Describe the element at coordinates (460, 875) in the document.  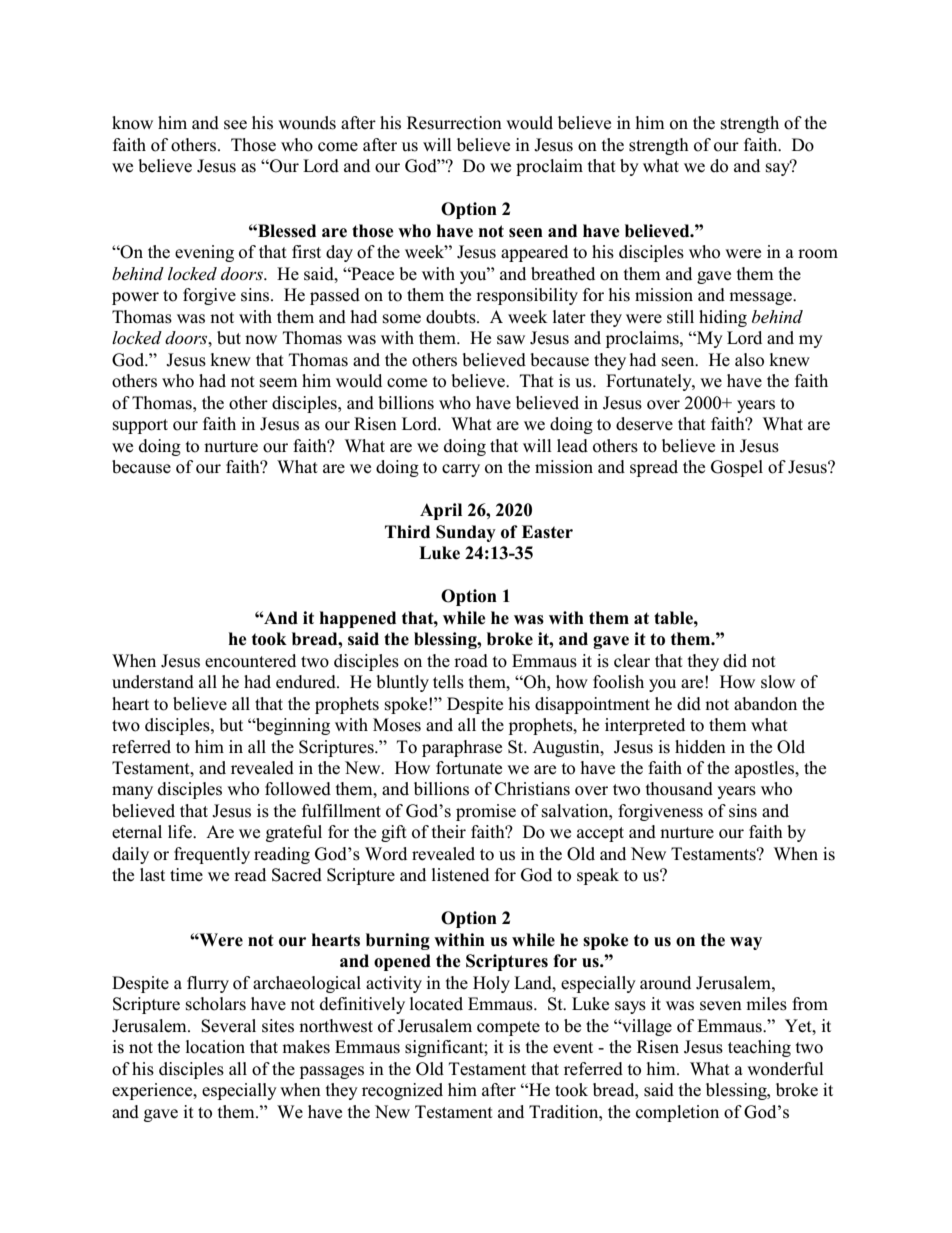
I see `listened` at that location.
